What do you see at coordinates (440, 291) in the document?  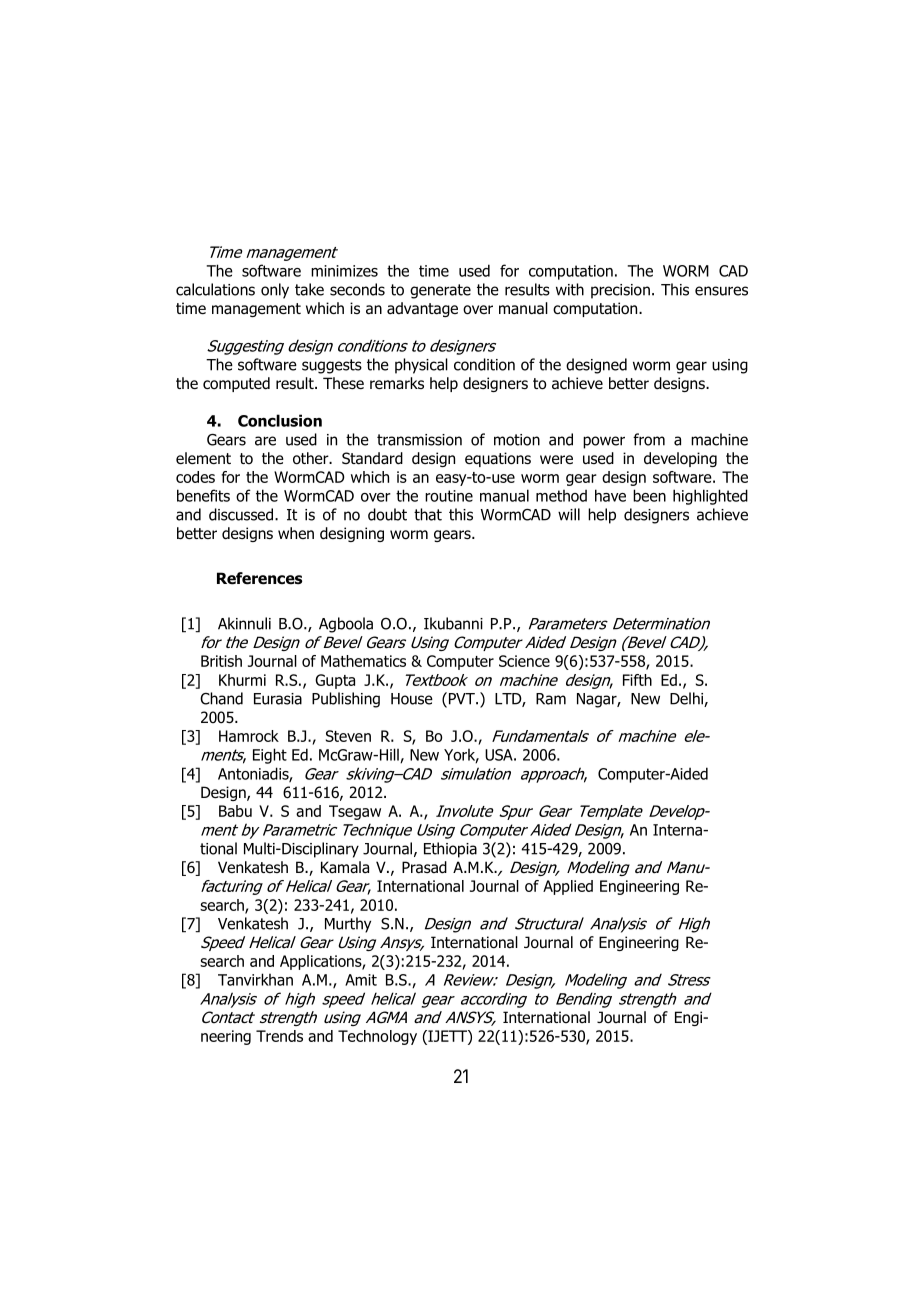 I see `generate` at bounding box center [440, 291].
